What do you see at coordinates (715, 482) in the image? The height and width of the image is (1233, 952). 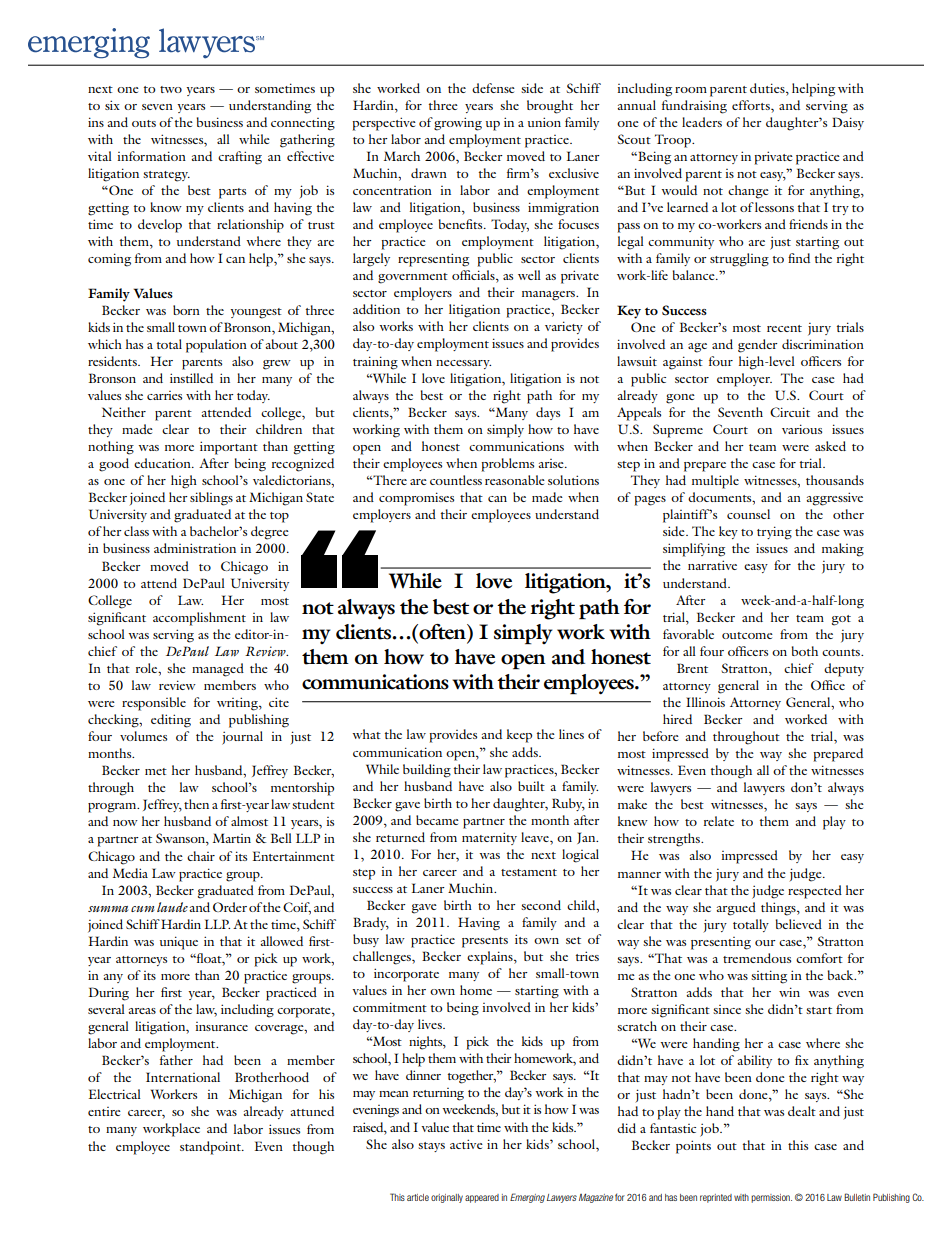 I see `multiple` at bounding box center [715, 482].
